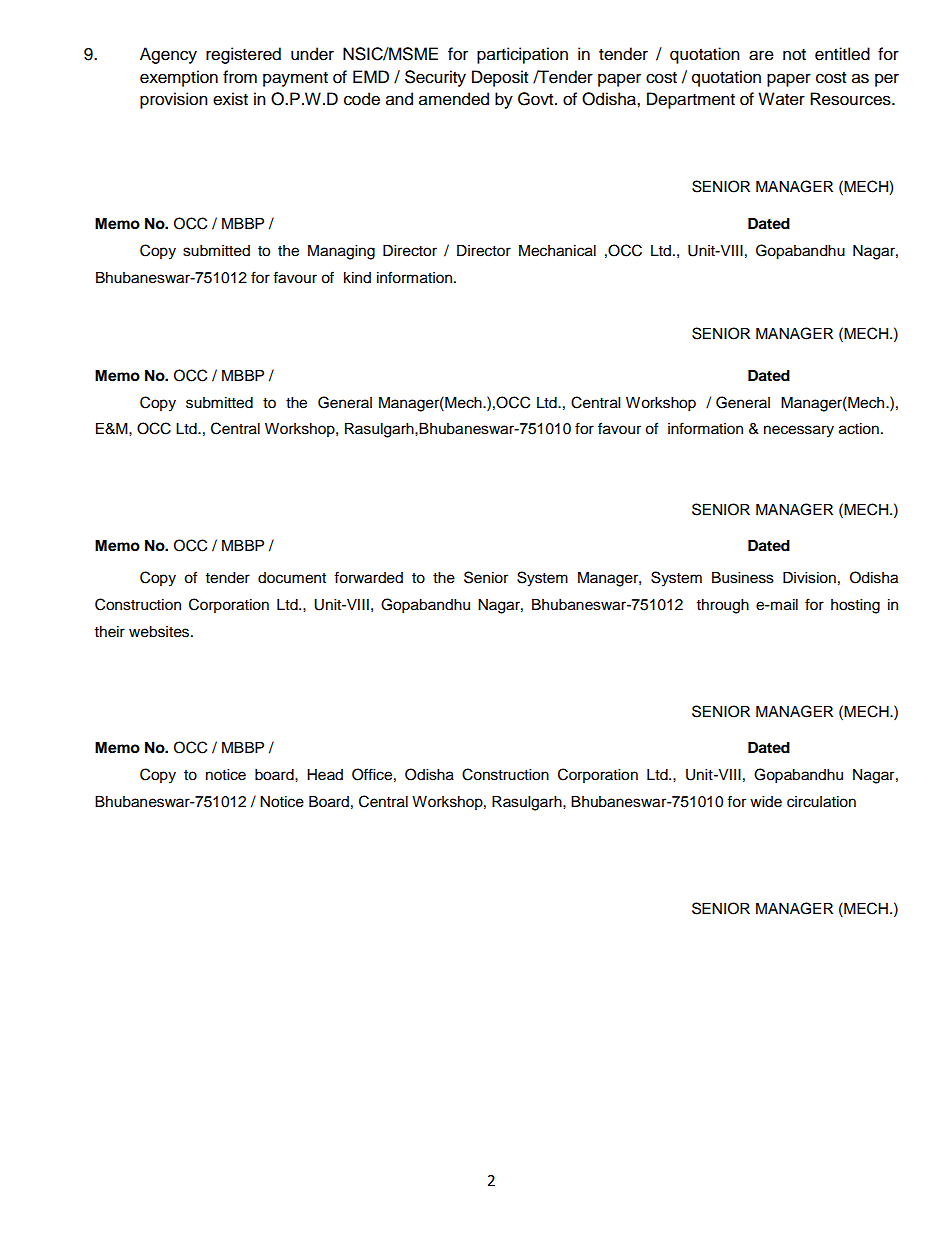  What do you see at coordinates (179, 78) in the screenshot?
I see `exemption` at bounding box center [179, 78].
